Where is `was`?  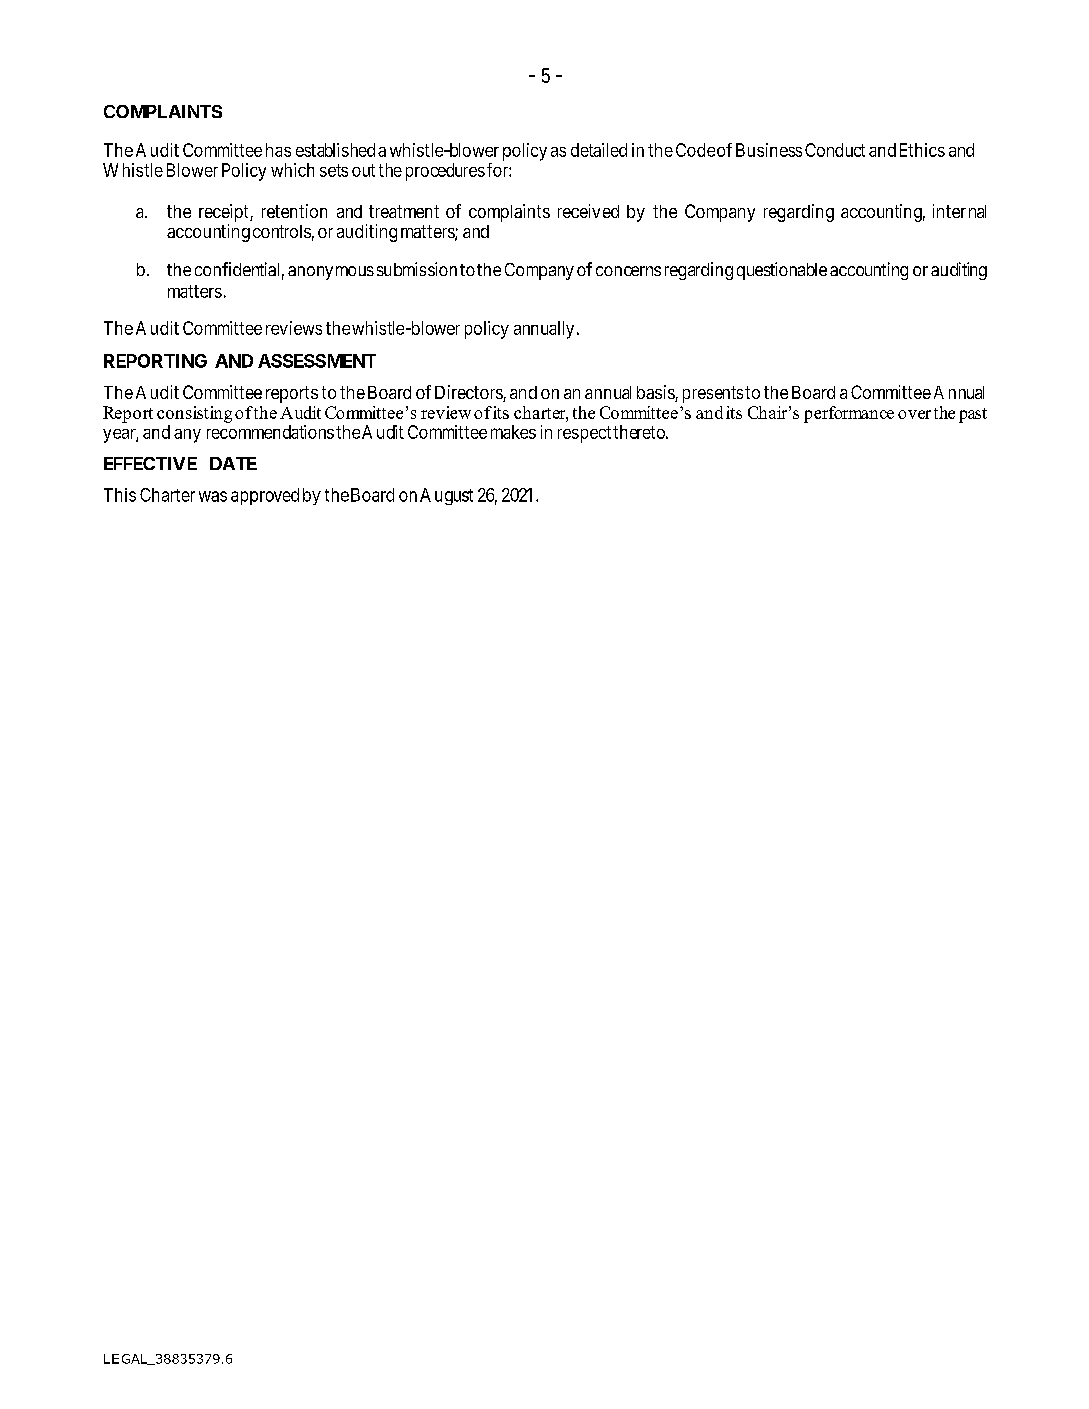
was is located at coordinates (213, 496).
